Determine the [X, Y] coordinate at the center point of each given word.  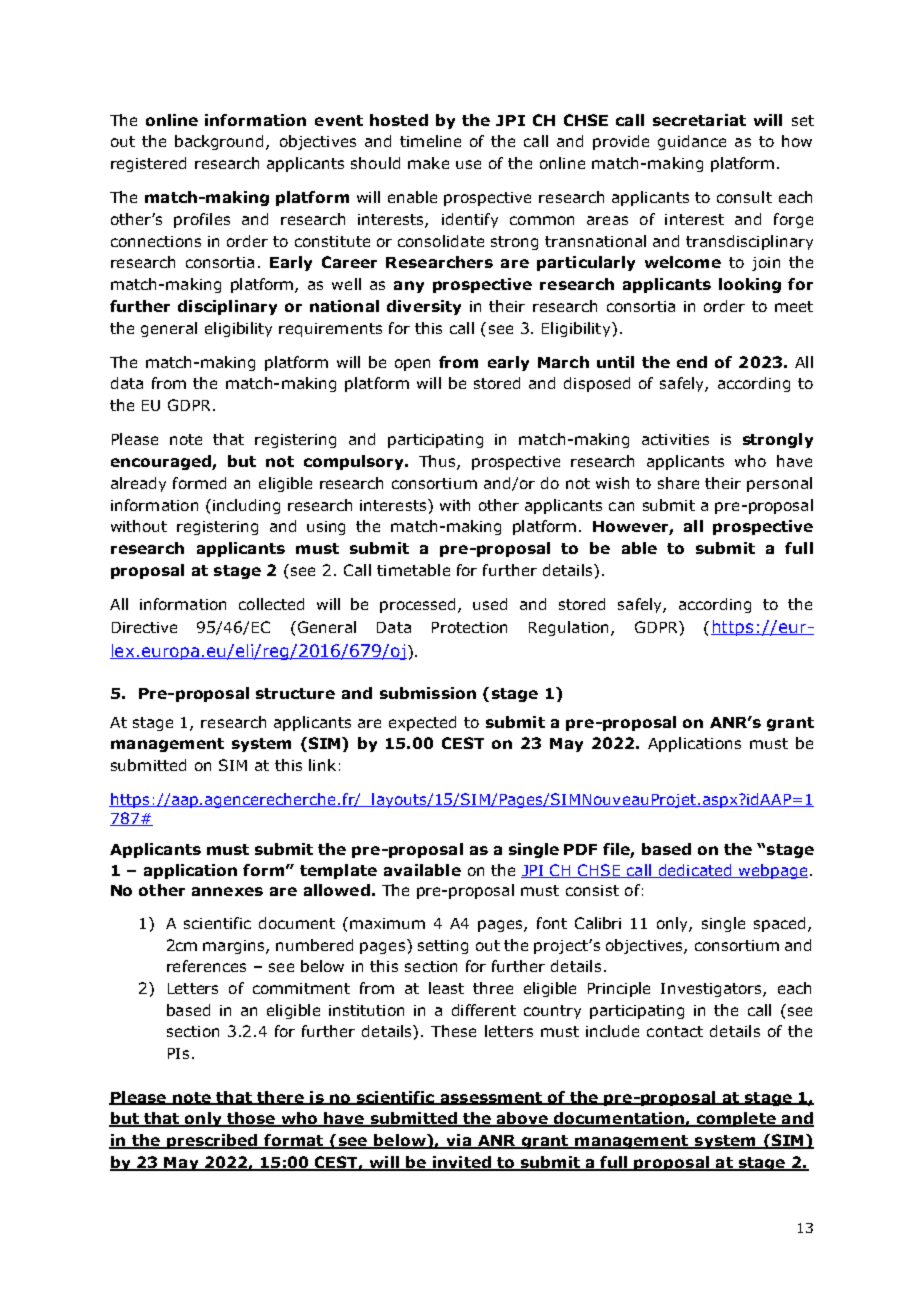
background [221, 142]
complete [736, 1119]
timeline [430, 141]
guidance [692, 142]
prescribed [212, 1141]
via [458, 1141]
